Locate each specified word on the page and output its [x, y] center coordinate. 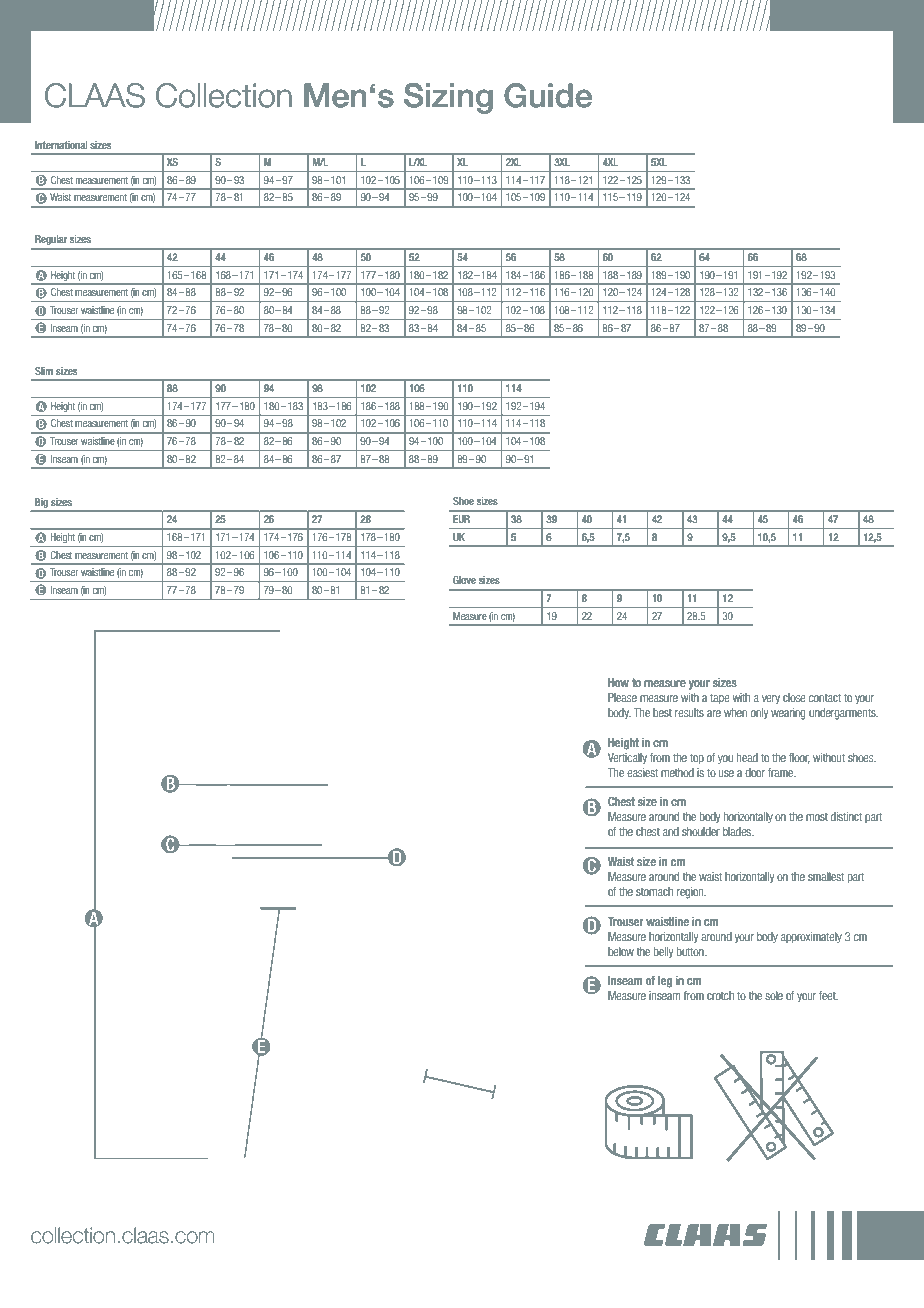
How [618, 682]
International [61, 145]
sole [774, 995]
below [621, 951]
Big [41, 503]
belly [663, 952]
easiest [642, 772]
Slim [44, 371]
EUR [461, 519]
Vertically [627, 758]
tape [720, 698]
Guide [548, 95]
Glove [464, 580]
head [747, 757]
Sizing [448, 98]
